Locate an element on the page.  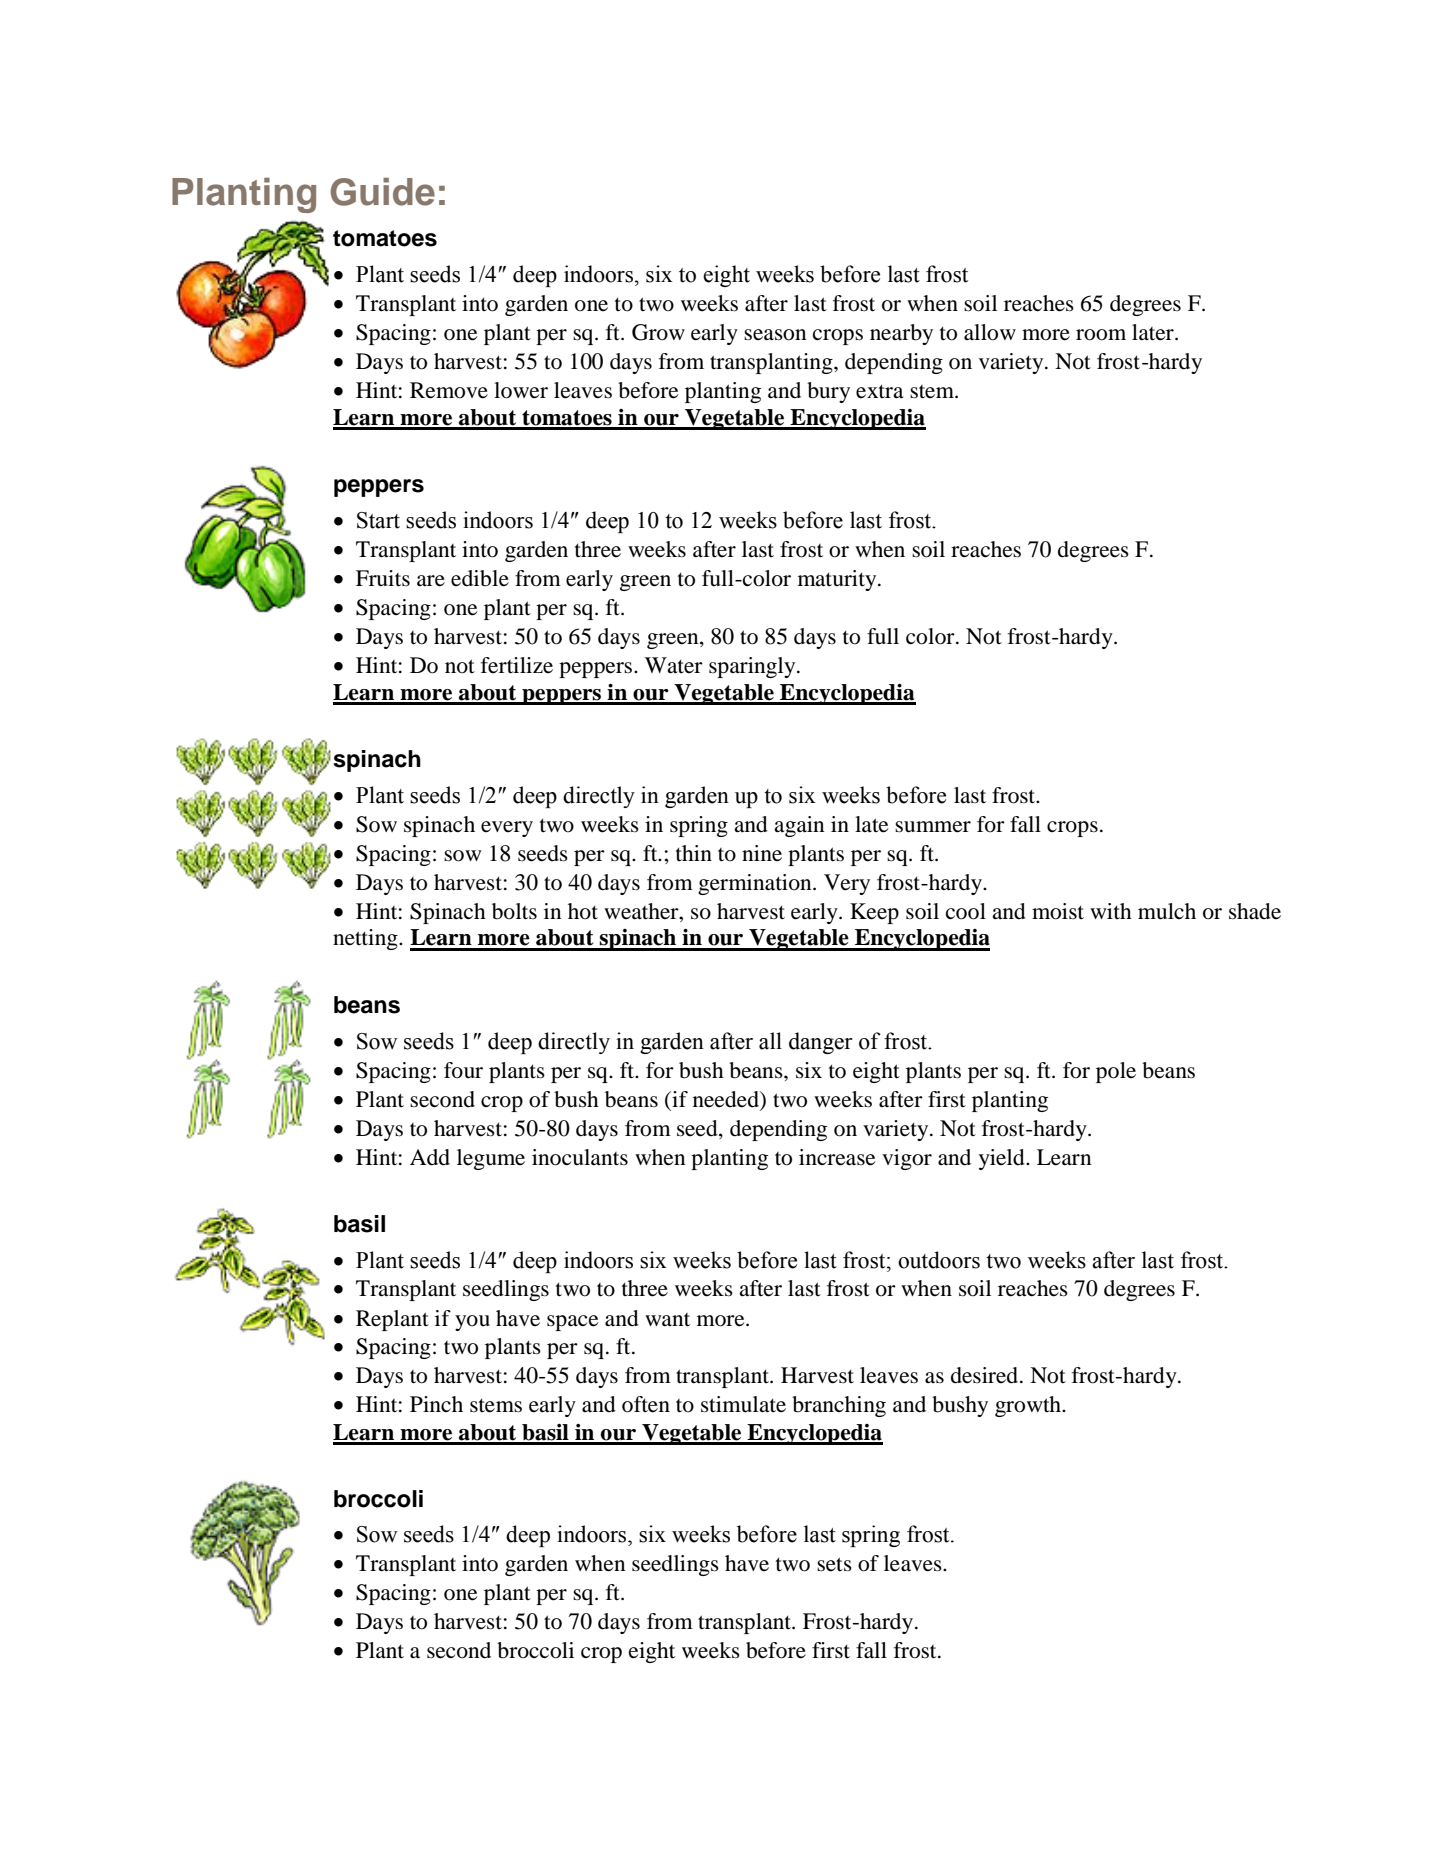
Guide is located at coordinates (382, 192).
